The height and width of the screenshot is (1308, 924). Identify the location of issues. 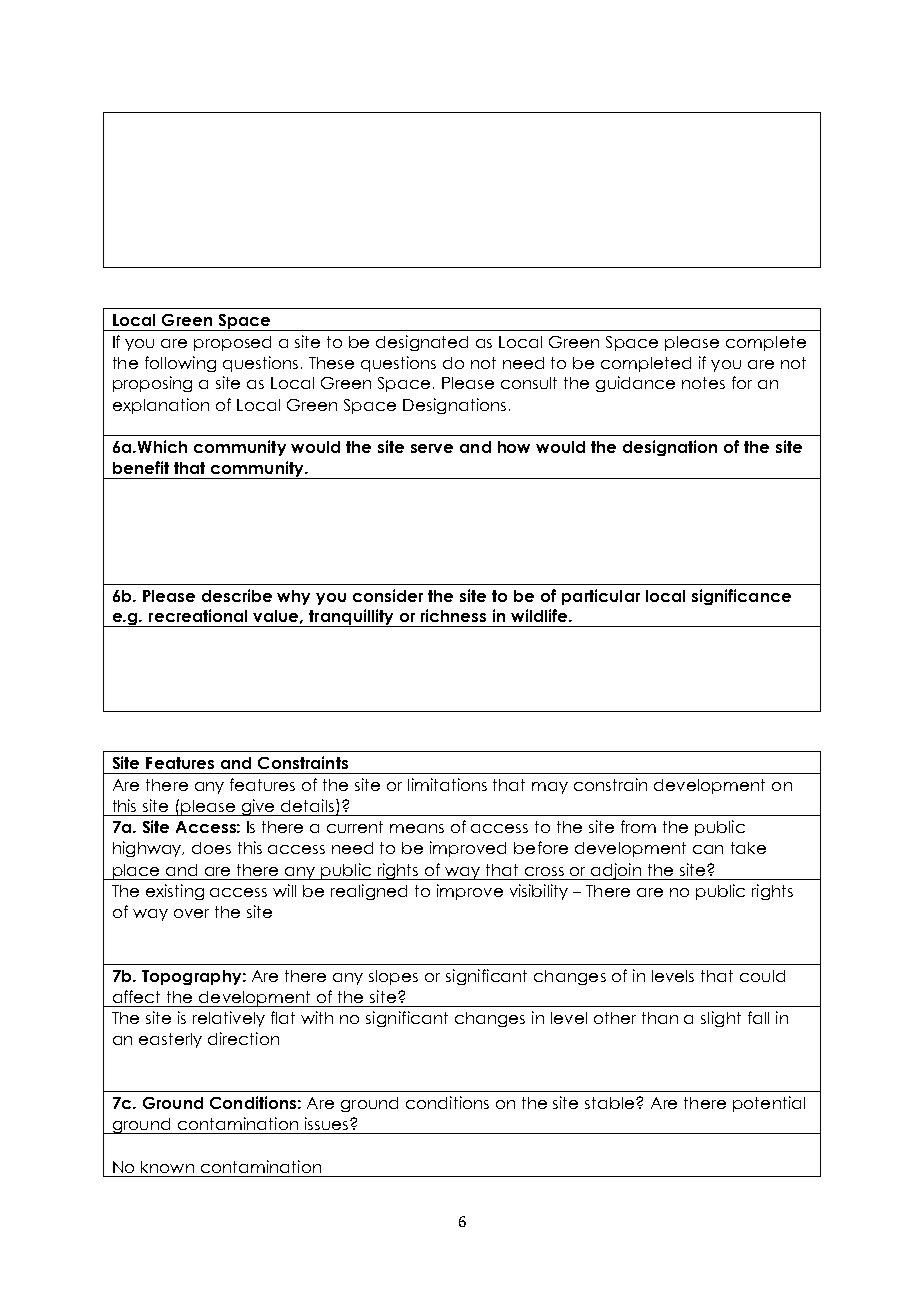
(326, 1123).
